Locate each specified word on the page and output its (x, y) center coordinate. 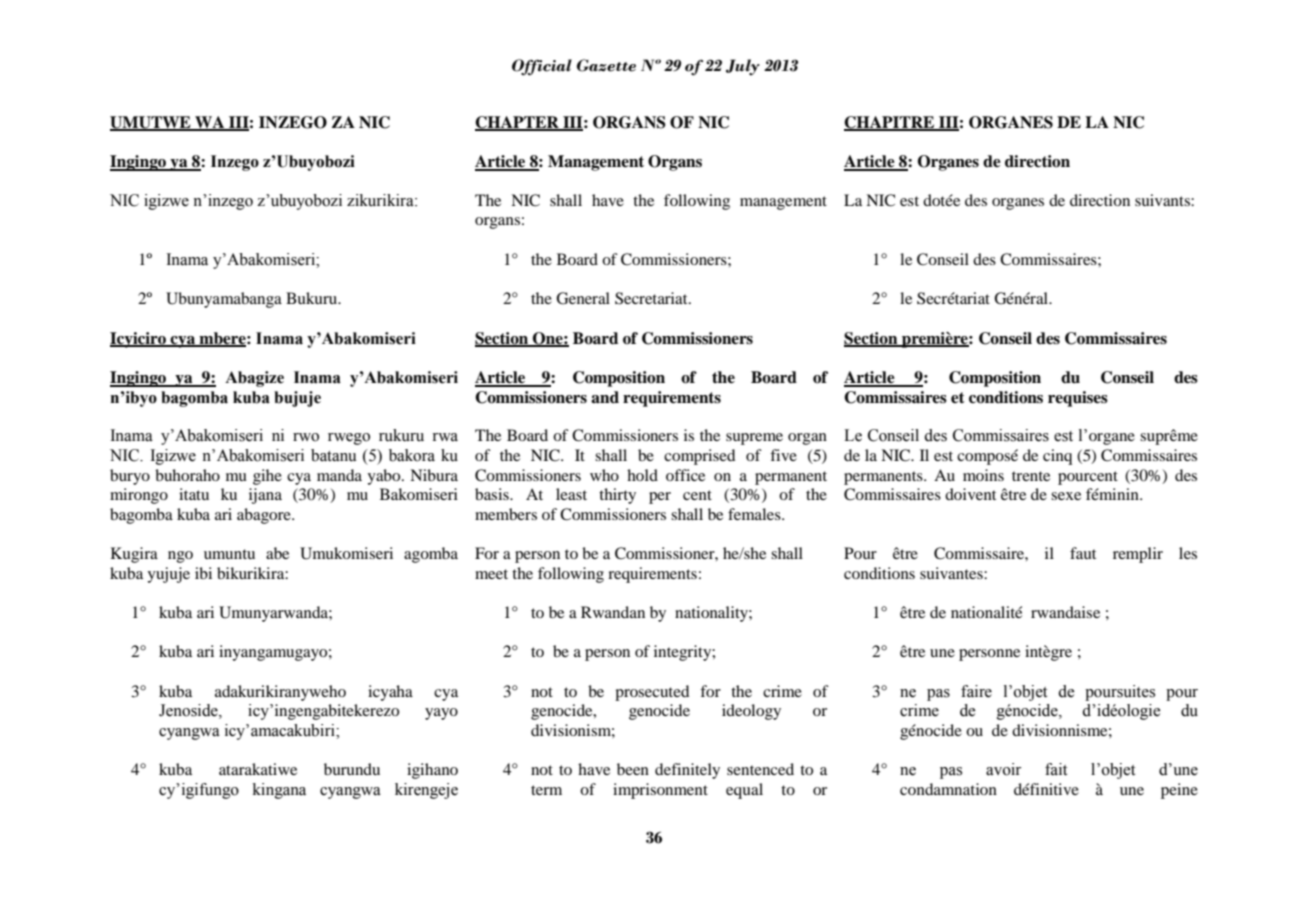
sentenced (760, 769)
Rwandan (613, 612)
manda (339, 475)
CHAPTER (518, 123)
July (743, 67)
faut (1083, 553)
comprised (699, 457)
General (583, 298)
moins (983, 475)
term (546, 790)
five (783, 455)
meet (491, 574)
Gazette (606, 65)
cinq (1057, 457)
